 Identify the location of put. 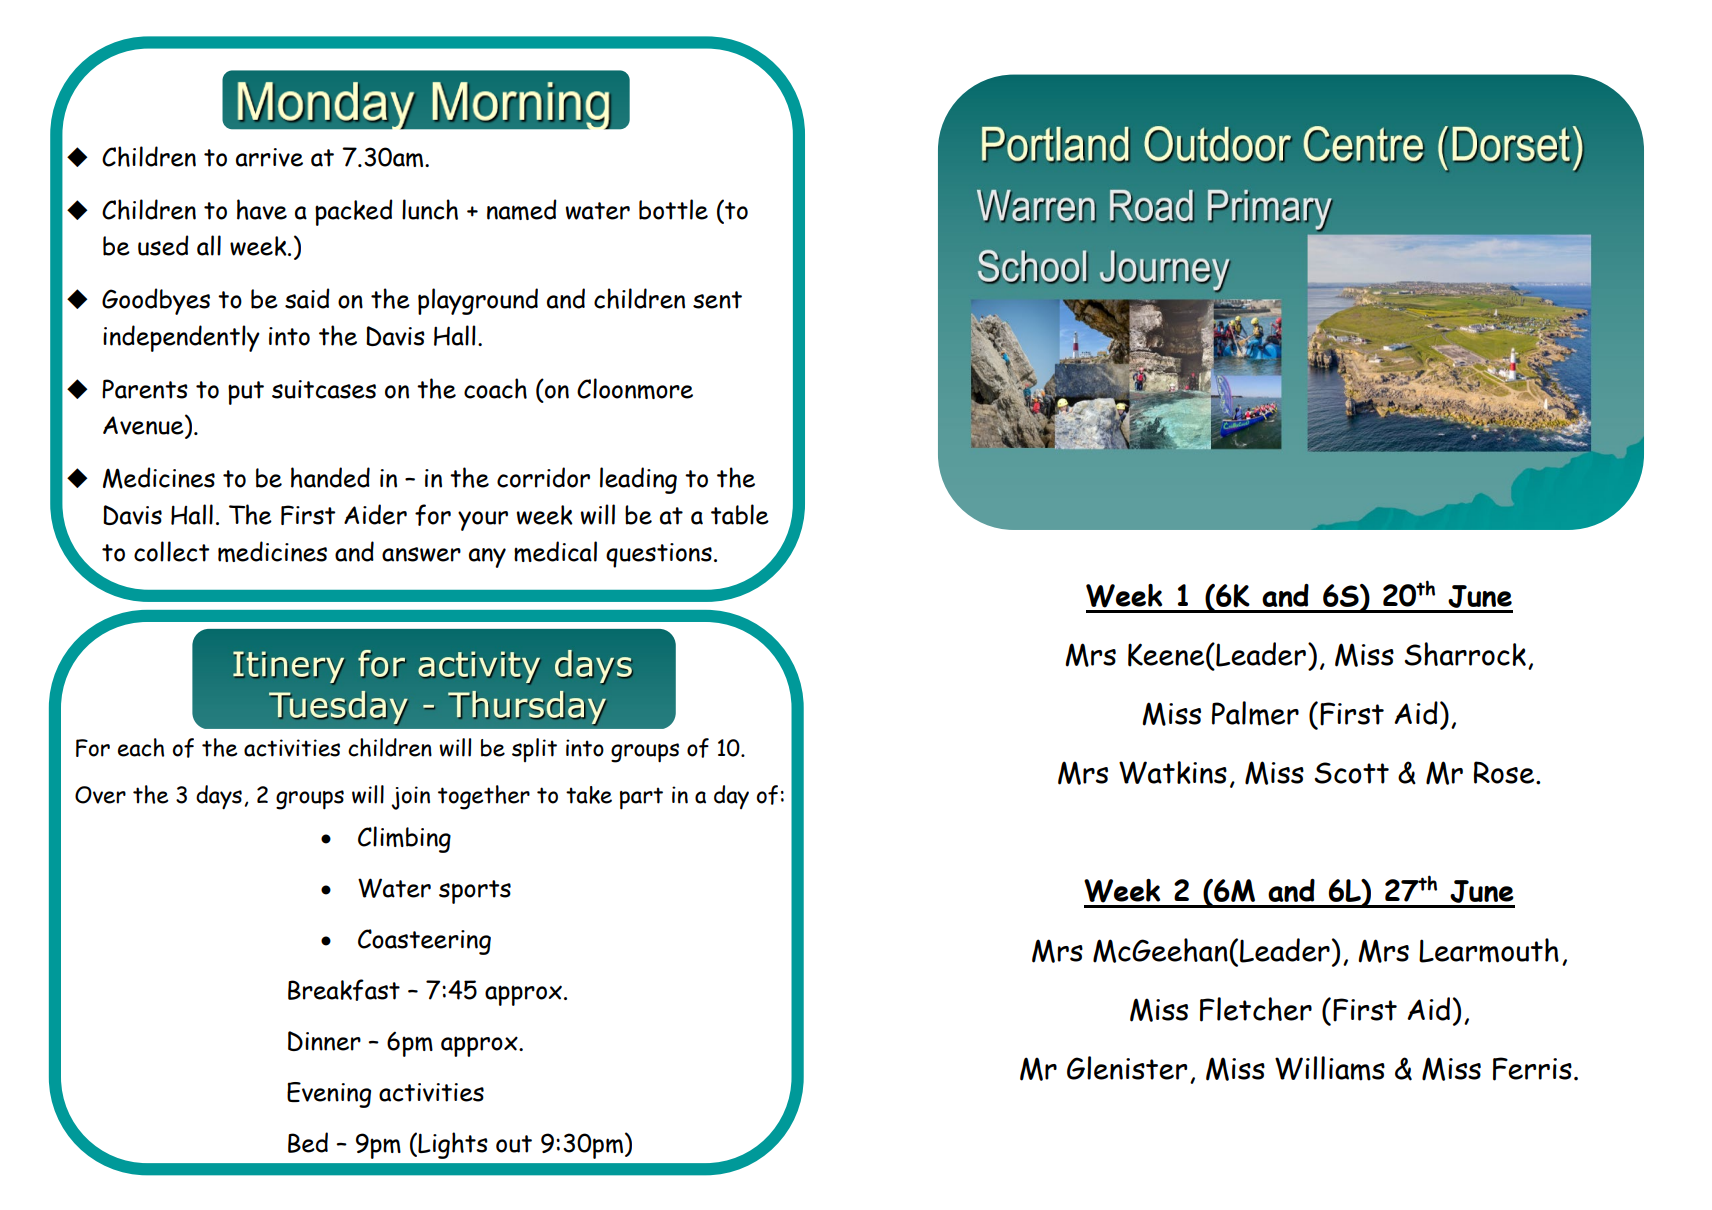
(246, 393).
